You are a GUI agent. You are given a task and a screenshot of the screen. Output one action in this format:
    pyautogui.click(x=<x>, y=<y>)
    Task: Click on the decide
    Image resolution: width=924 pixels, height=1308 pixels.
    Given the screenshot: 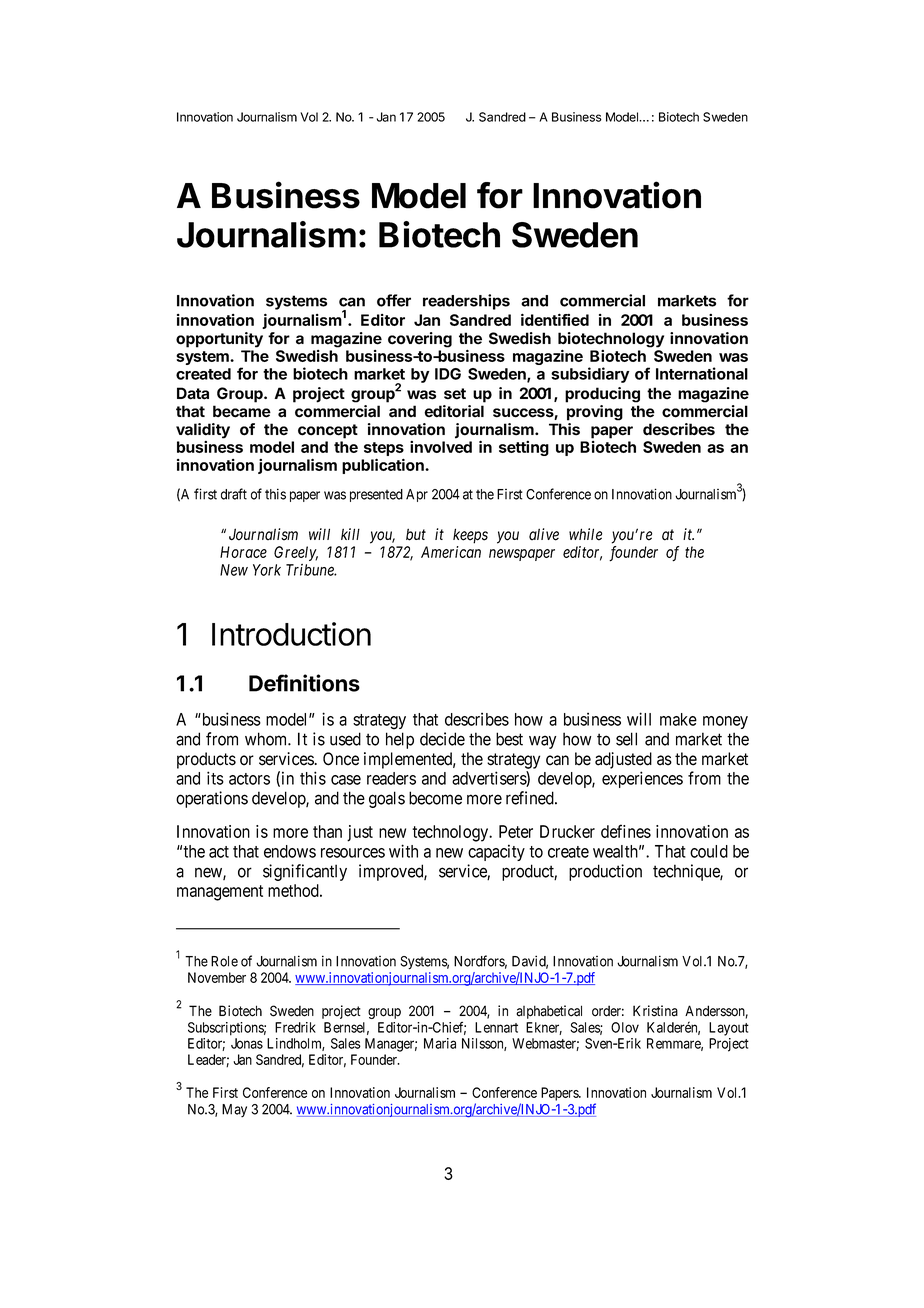 What is the action you would take?
    pyautogui.click(x=442, y=739)
